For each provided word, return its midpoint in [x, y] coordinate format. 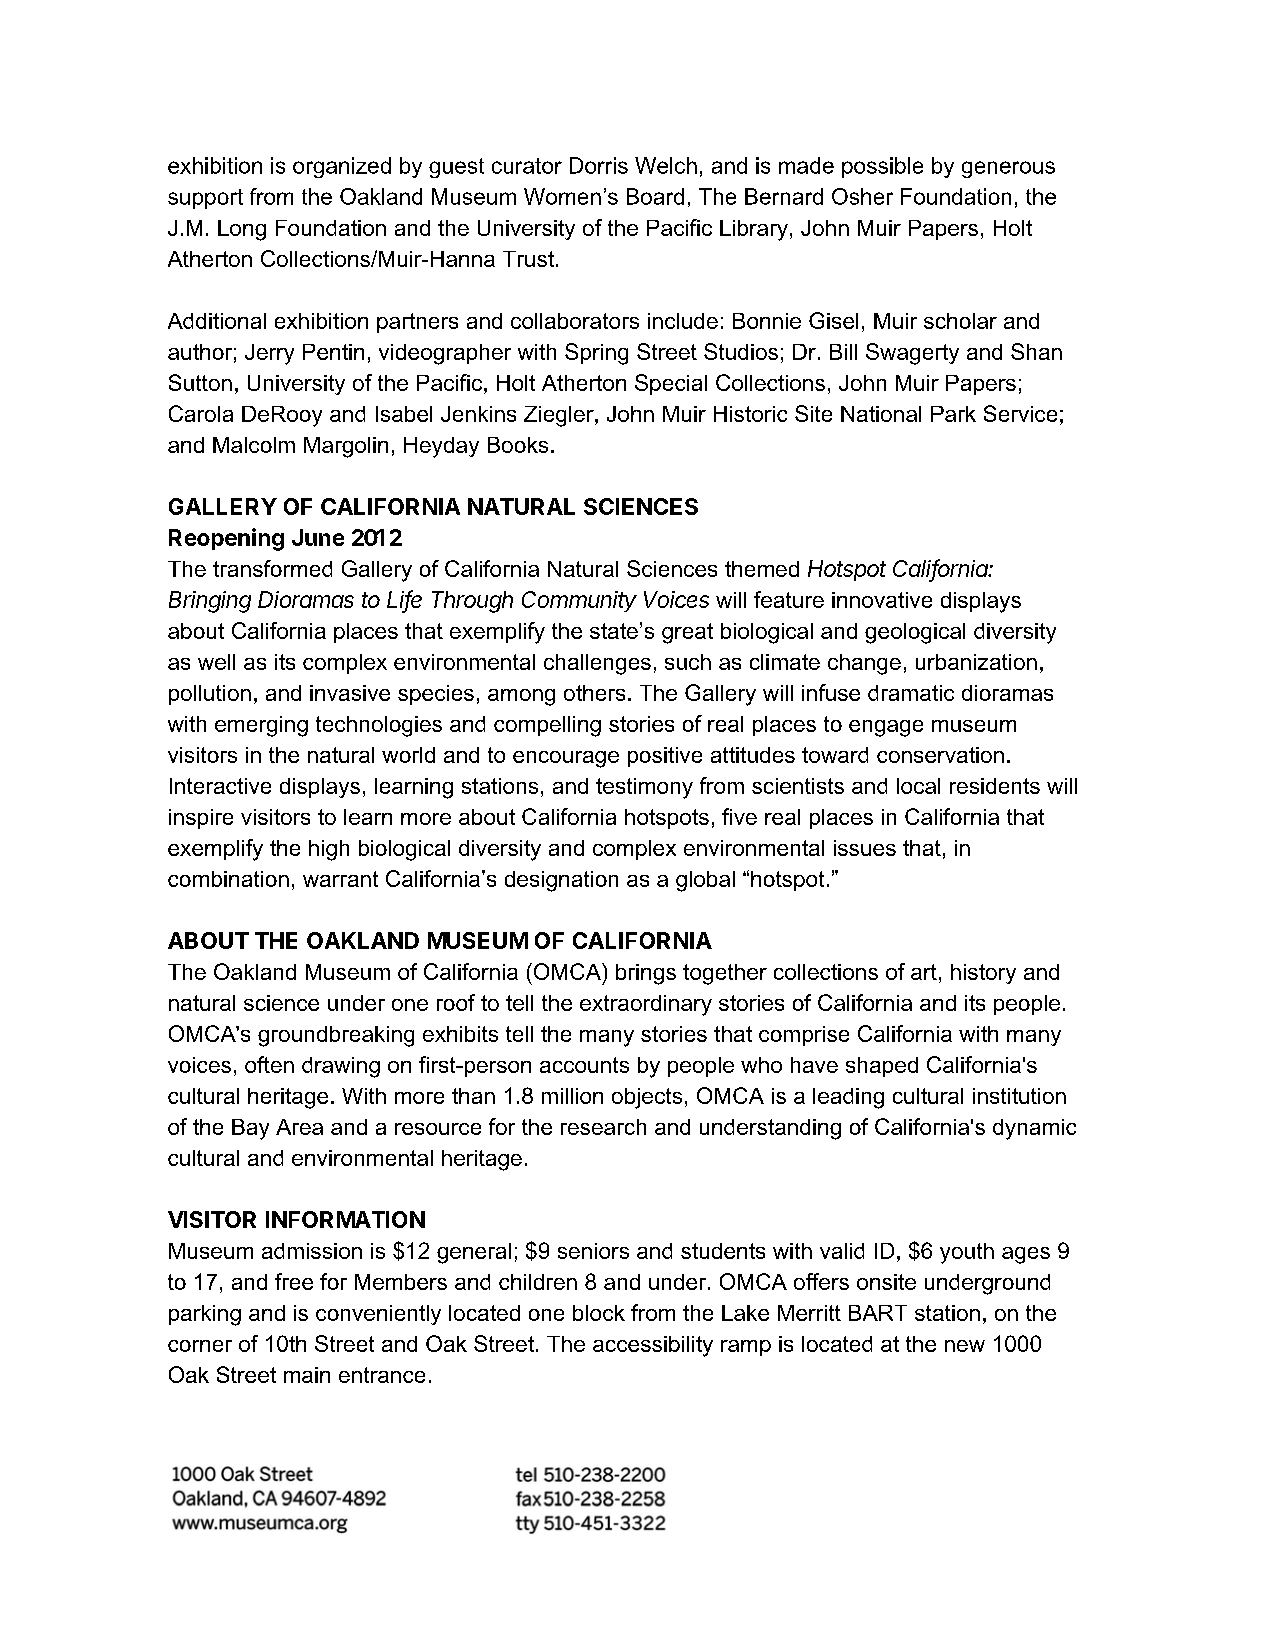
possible [882, 167]
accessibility [653, 1346]
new [965, 1346]
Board [655, 196]
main [307, 1375]
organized [342, 167]
